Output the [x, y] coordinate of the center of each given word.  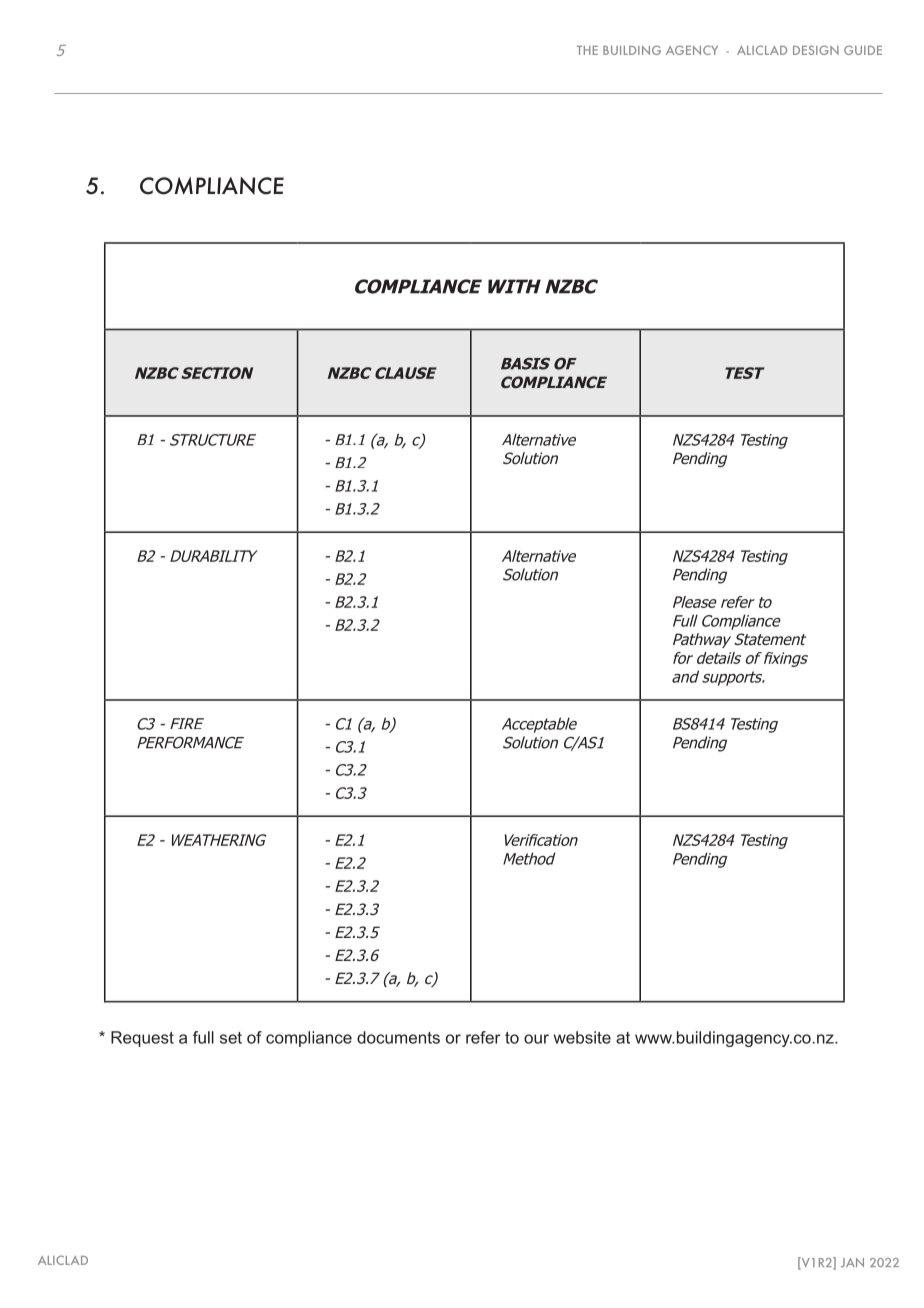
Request [142, 1039]
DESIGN [816, 50]
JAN [852, 1262]
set [231, 1038]
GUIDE [863, 50]
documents [398, 1037]
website [582, 1037]
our [536, 1039]
